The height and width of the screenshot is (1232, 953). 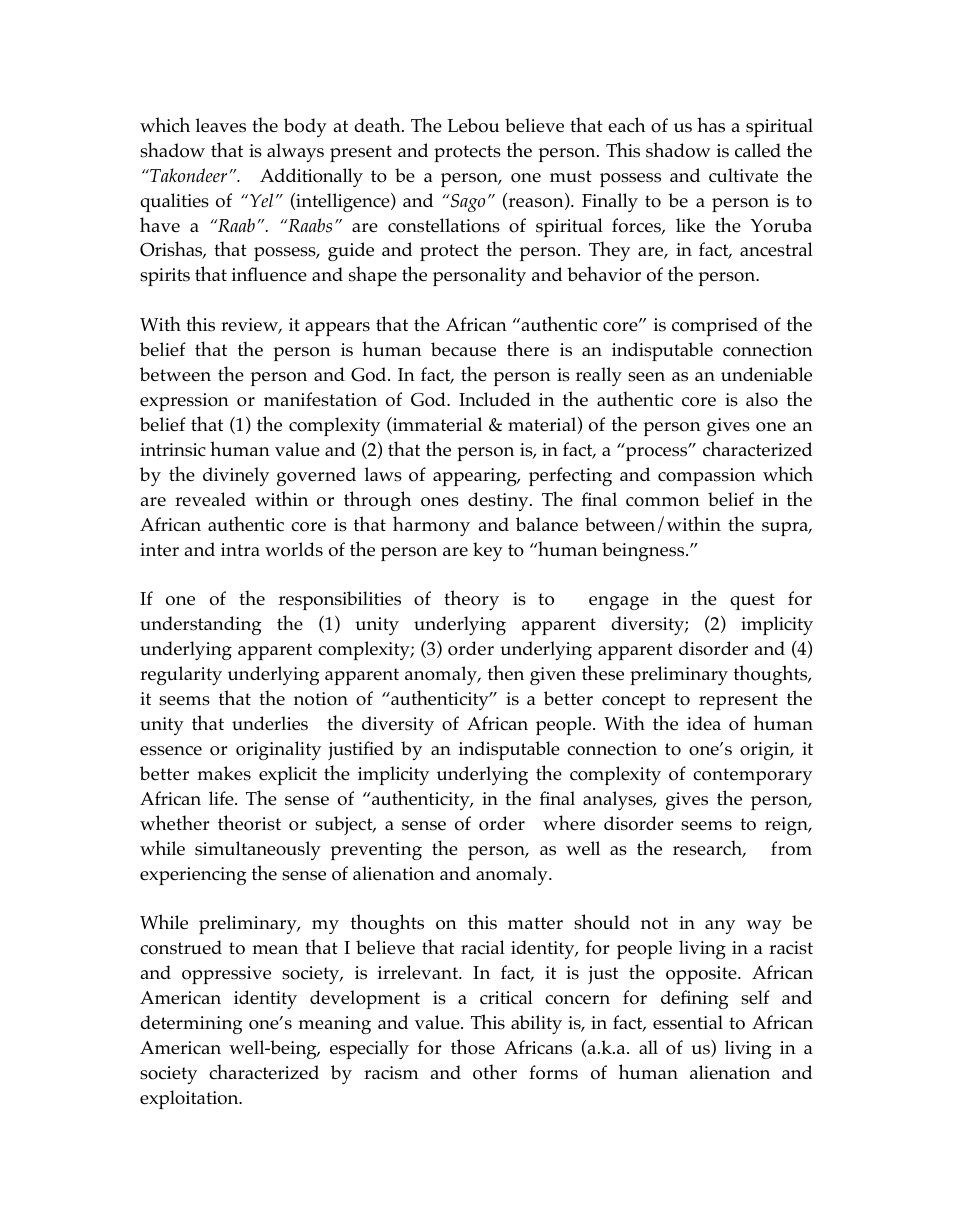 I want to click on destiny, so click(x=499, y=501).
